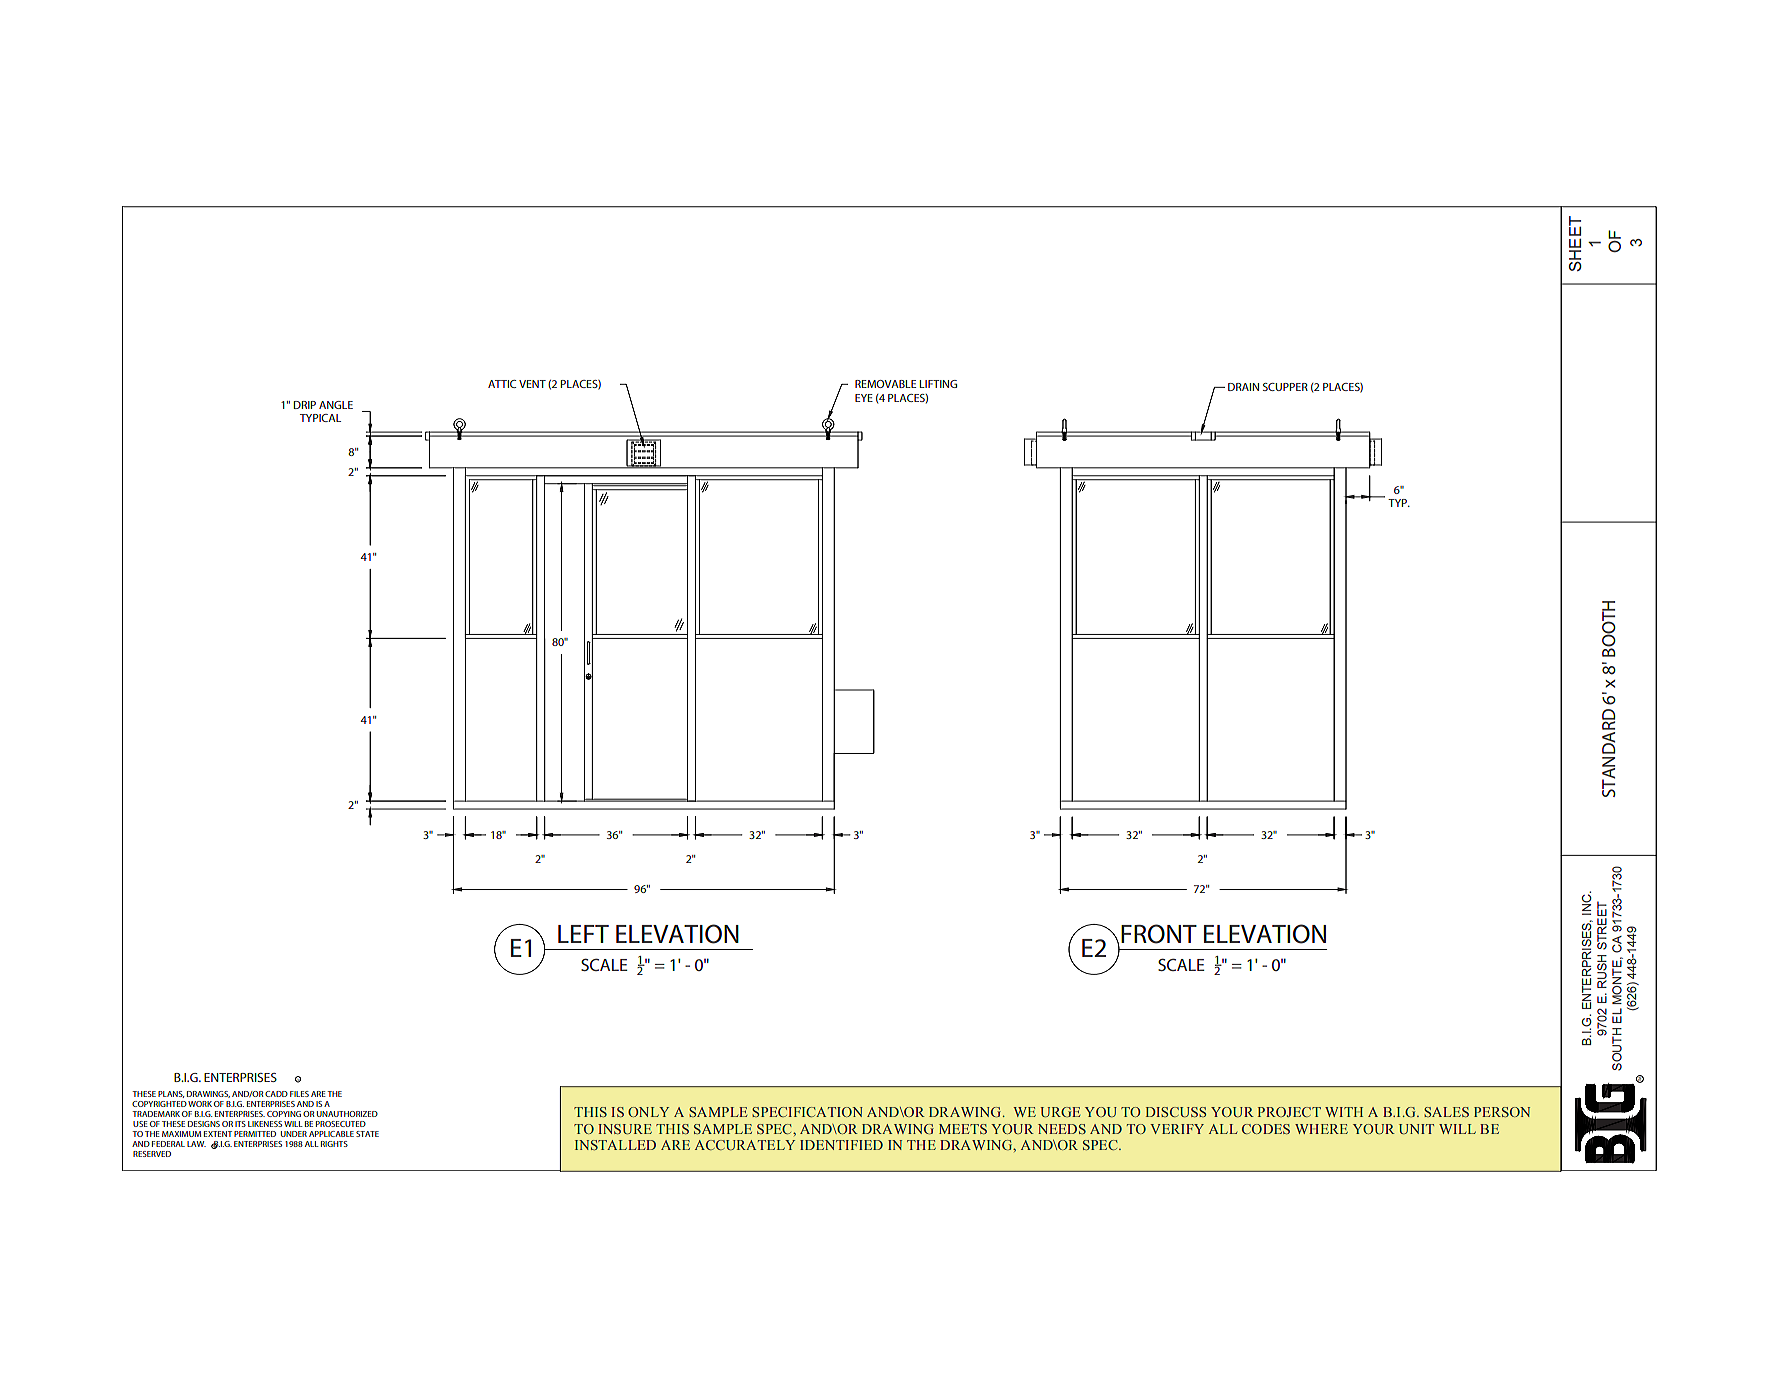  What do you see at coordinates (305, 405) in the screenshot?
I see `DRIP` at bounding box center [305, 405].
